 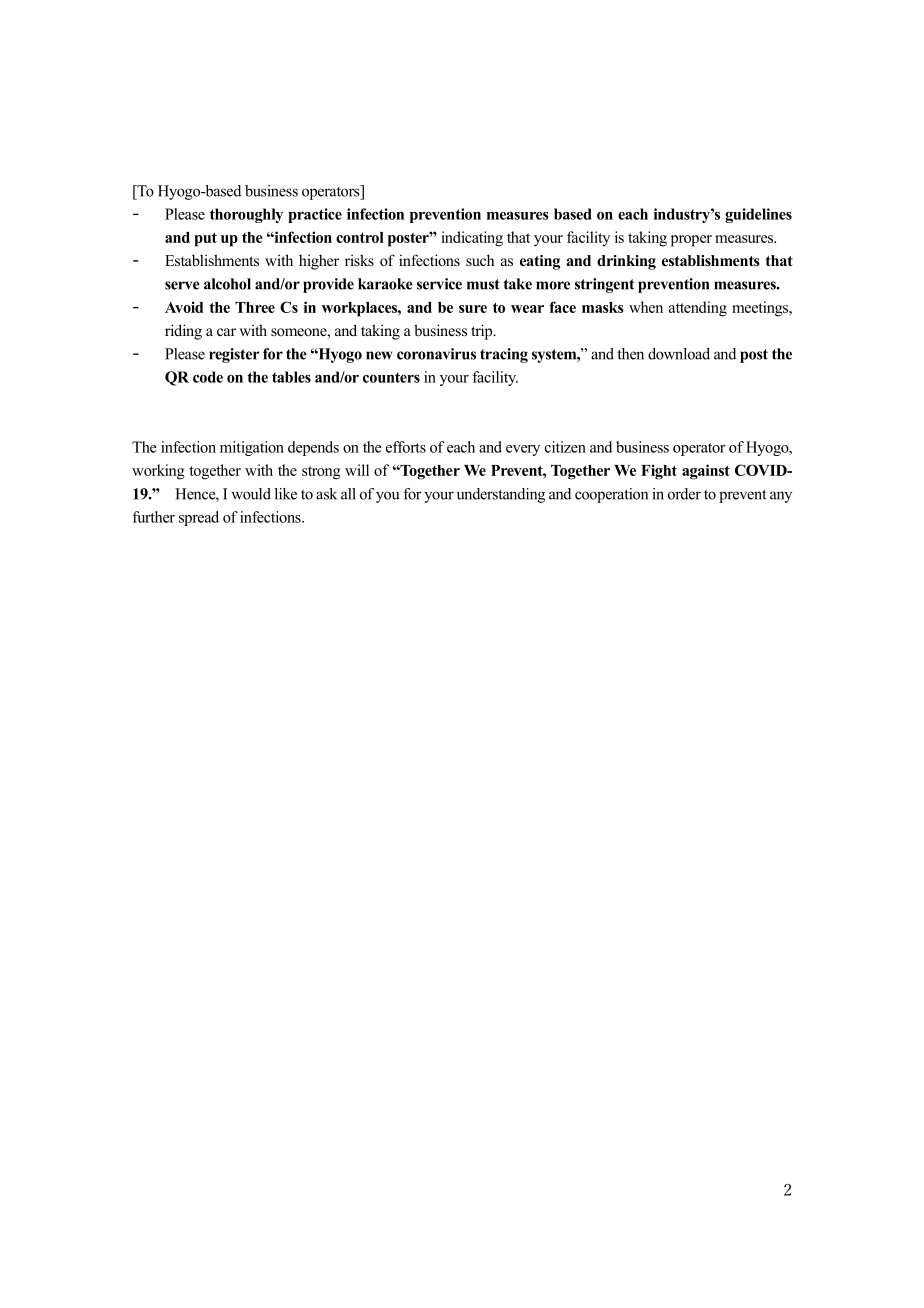 What do you see at coordinates (504, 355) in the screenshot?
I see `tracing` at bounding box center [504, 355].
